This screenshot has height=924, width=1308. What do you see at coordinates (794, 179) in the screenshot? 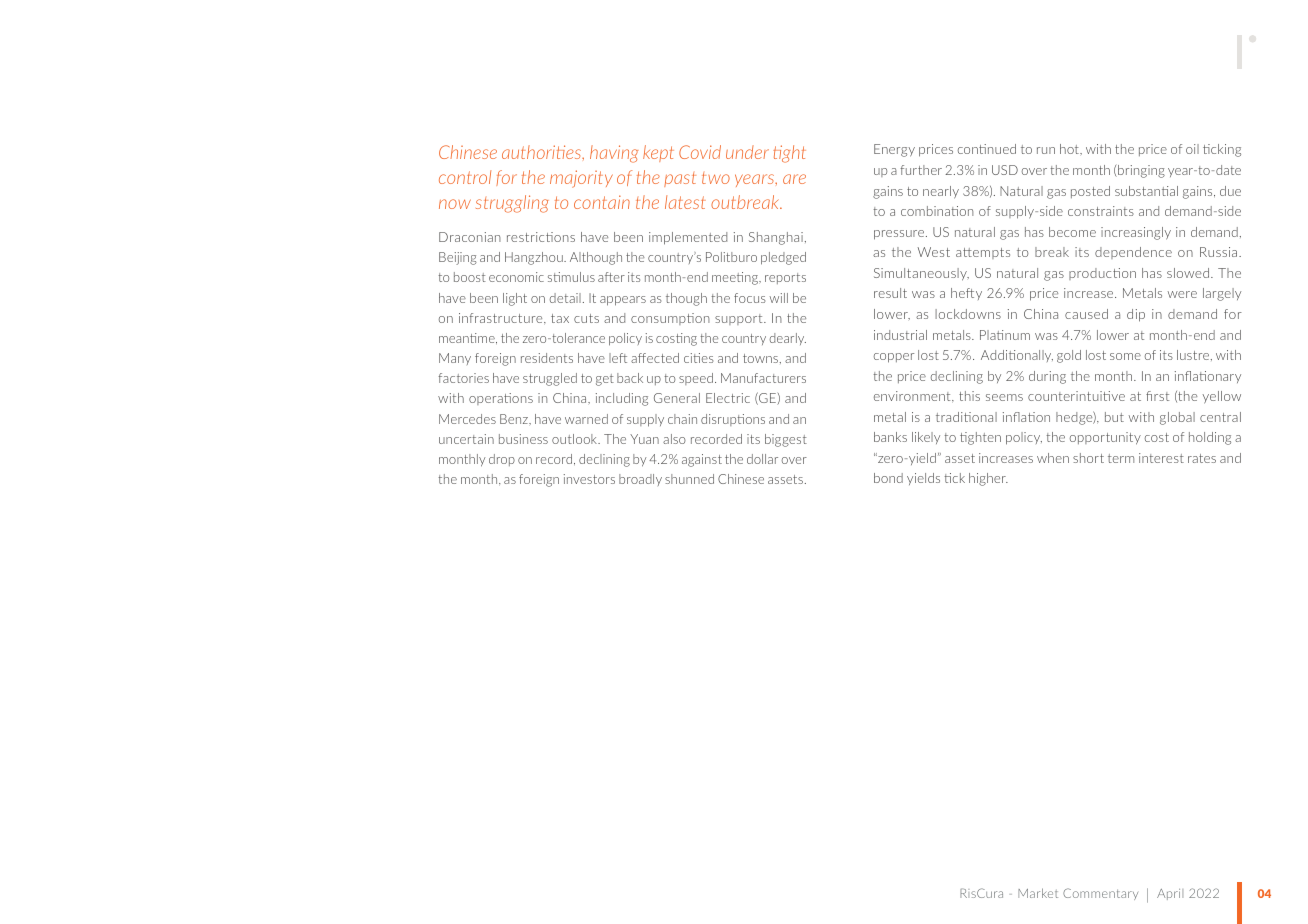
I see `are` at bounding box center [794, 179].
